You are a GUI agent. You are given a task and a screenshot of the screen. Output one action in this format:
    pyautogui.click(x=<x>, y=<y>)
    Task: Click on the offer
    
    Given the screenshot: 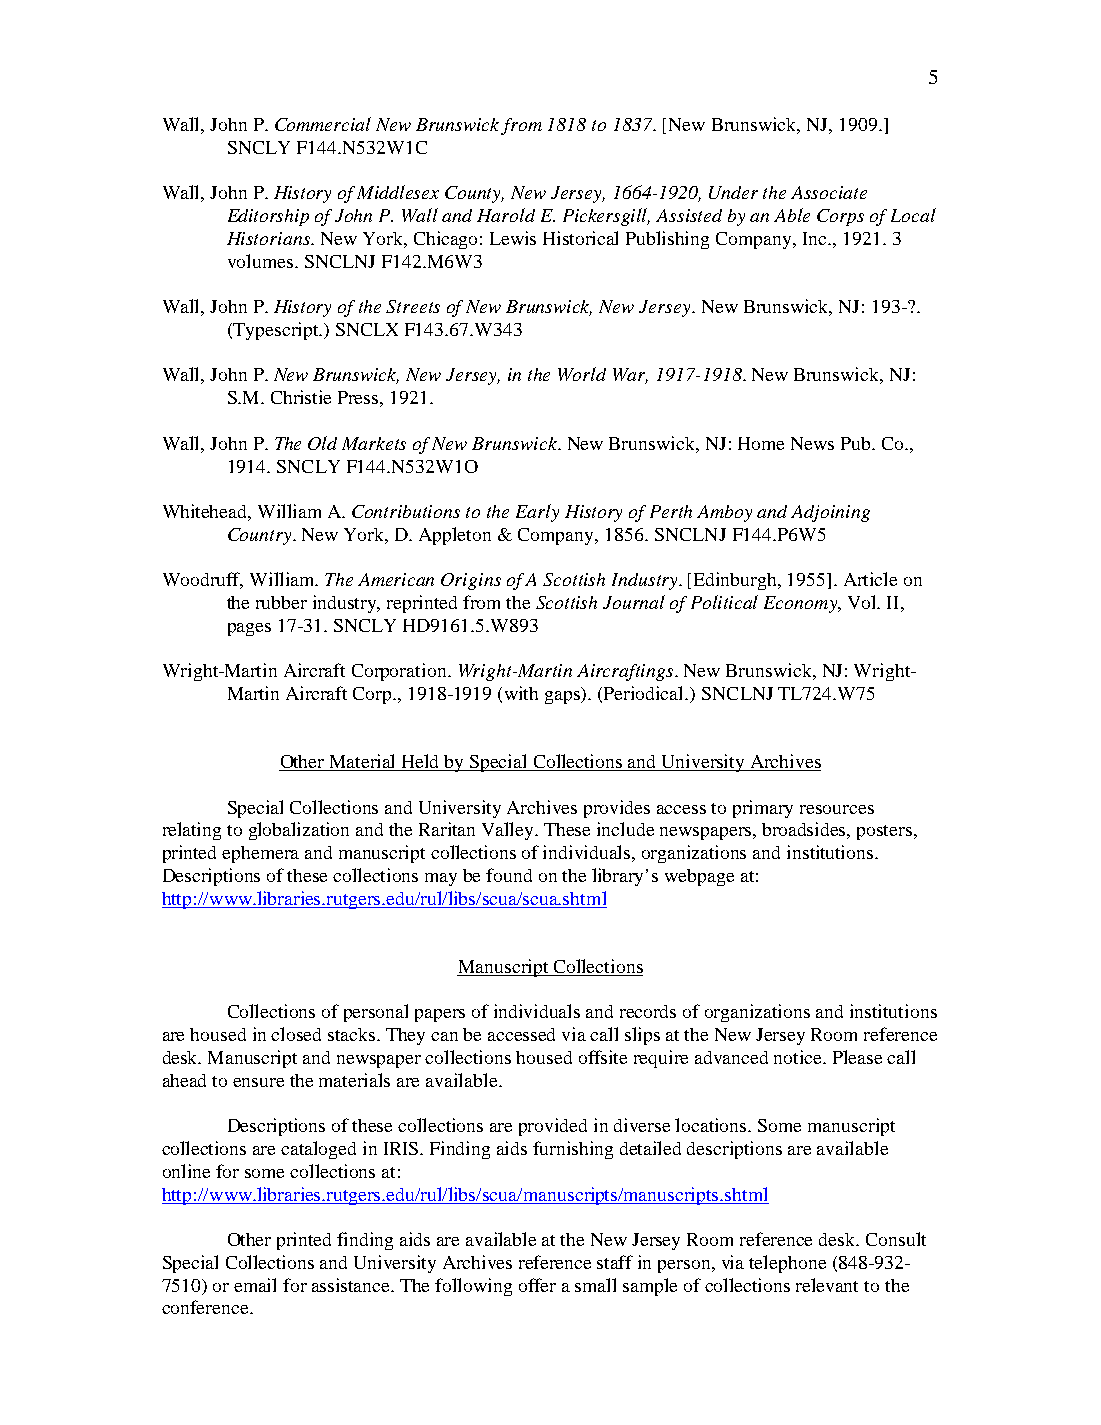 What is the action you would take?
    pyautogui.click(x=537, y=1285)
